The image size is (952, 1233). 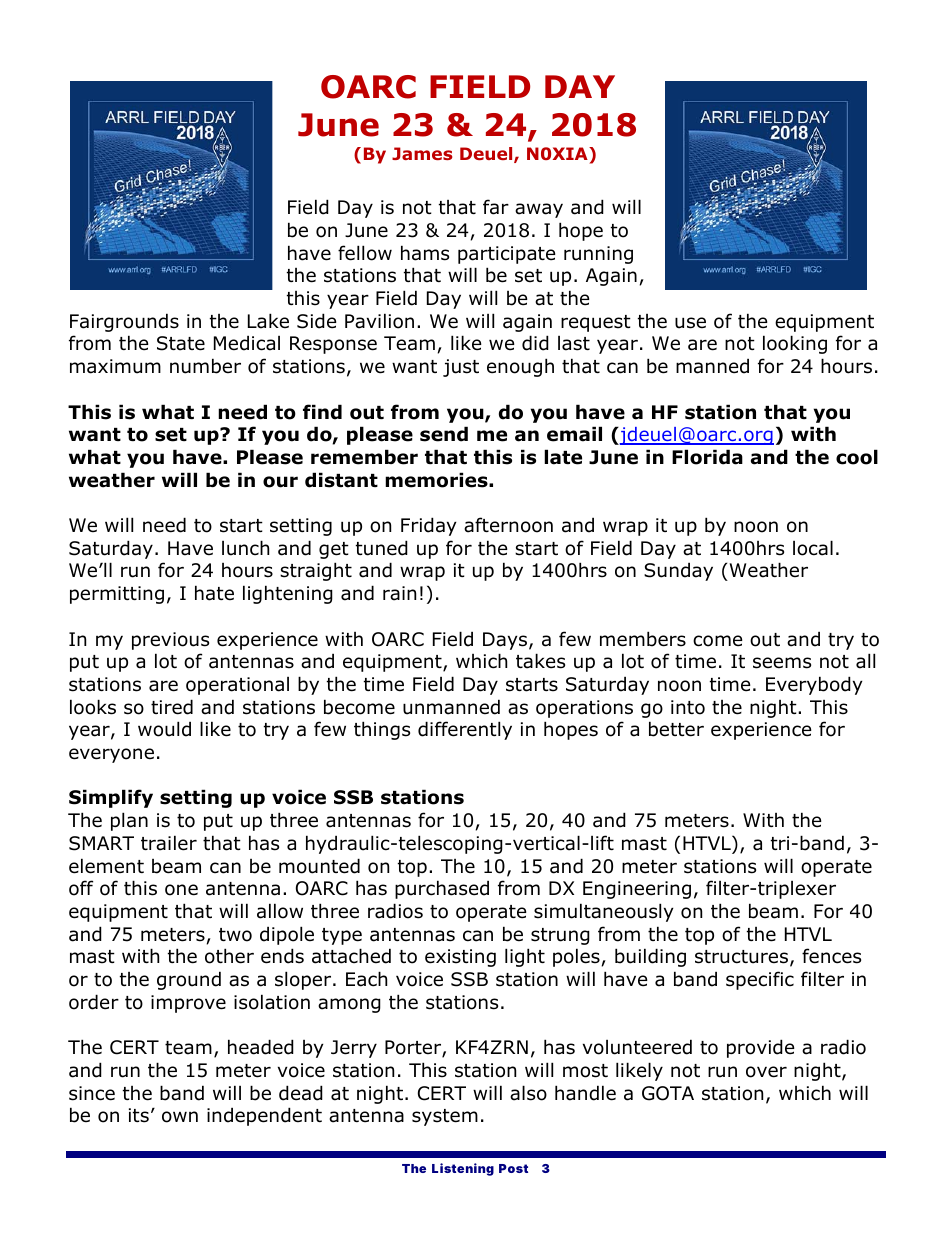 I want to click on own, so click(x=180, y=1117).
